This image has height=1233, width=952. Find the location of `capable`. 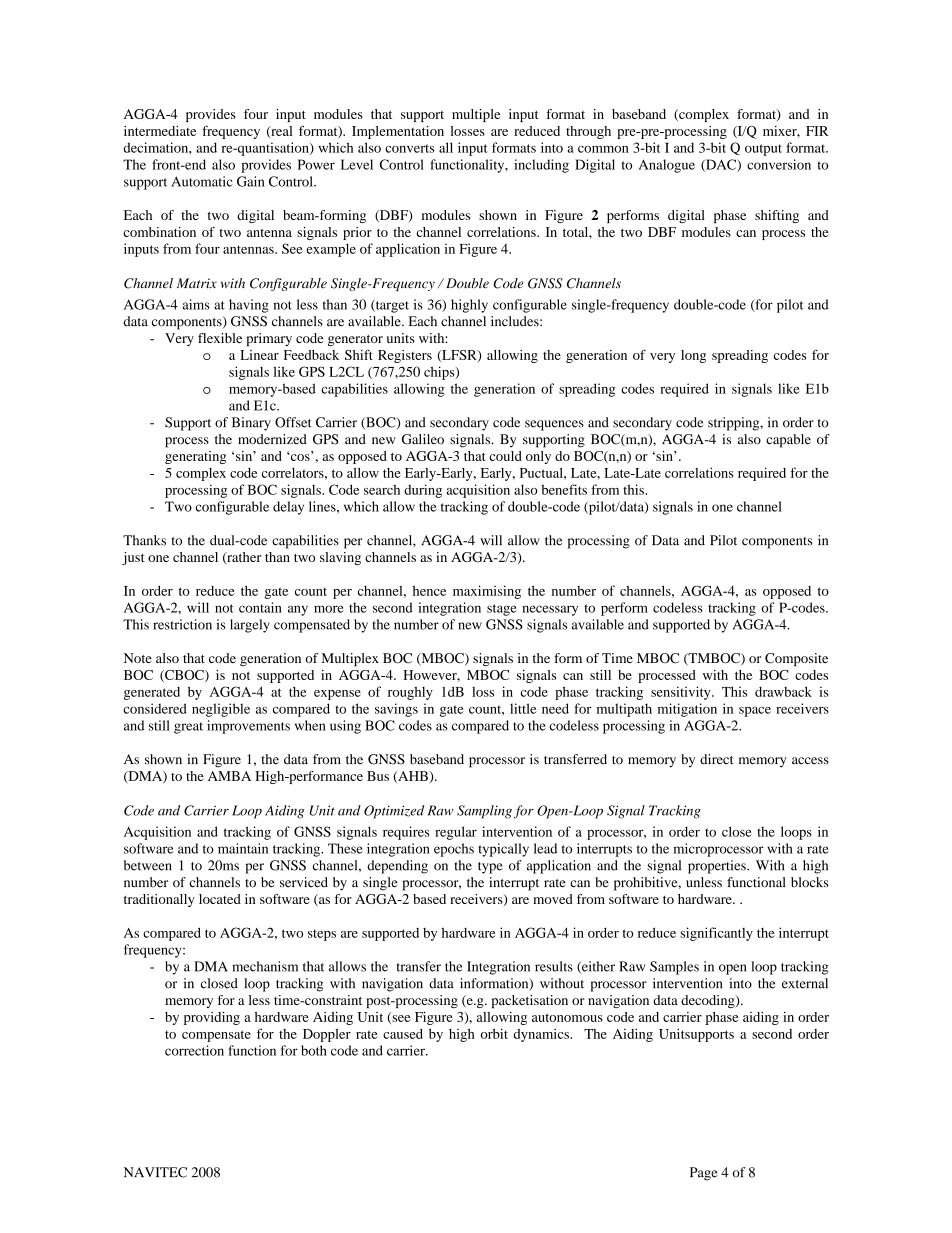

capable is located at coordinates (788, 441).
